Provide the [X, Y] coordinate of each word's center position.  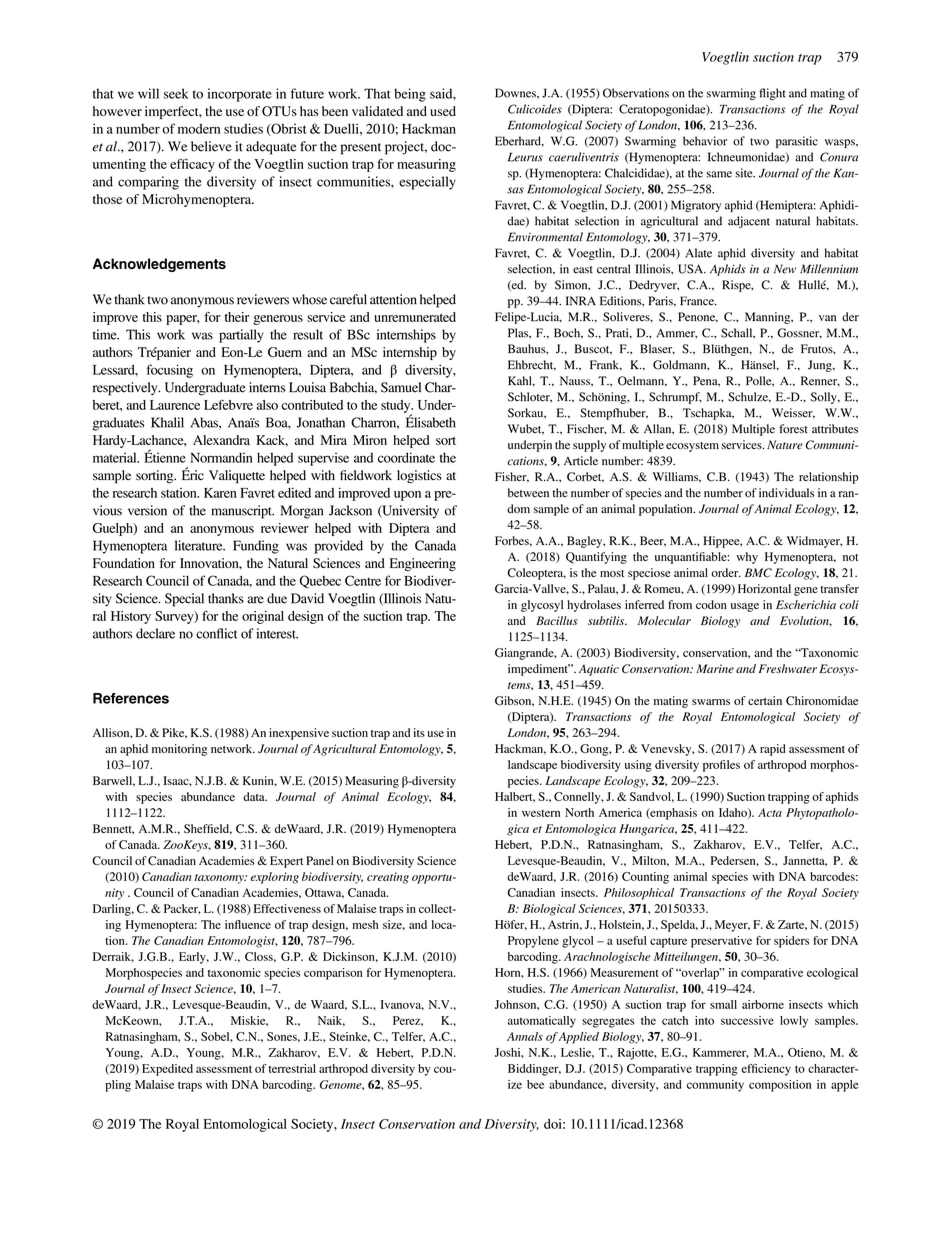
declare [155, 633]
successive [747, 1020]
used [443, 111]
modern [199, 129]
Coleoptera [536, 574]
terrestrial [292, 1068]
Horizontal [764, 588]
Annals [525, 1036]
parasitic [797, 142]
